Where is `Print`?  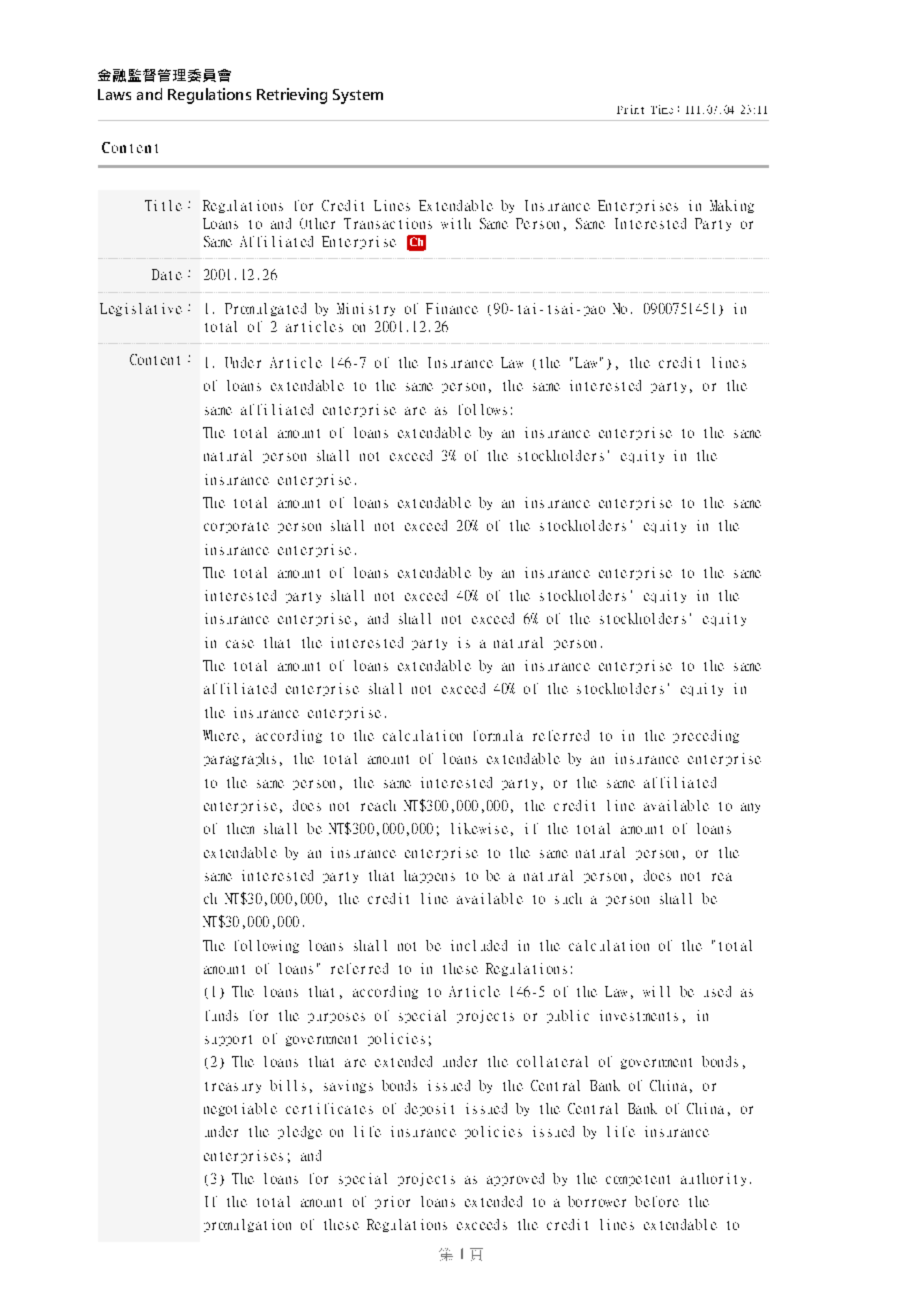
Print is located at coordinates (630, 109).
